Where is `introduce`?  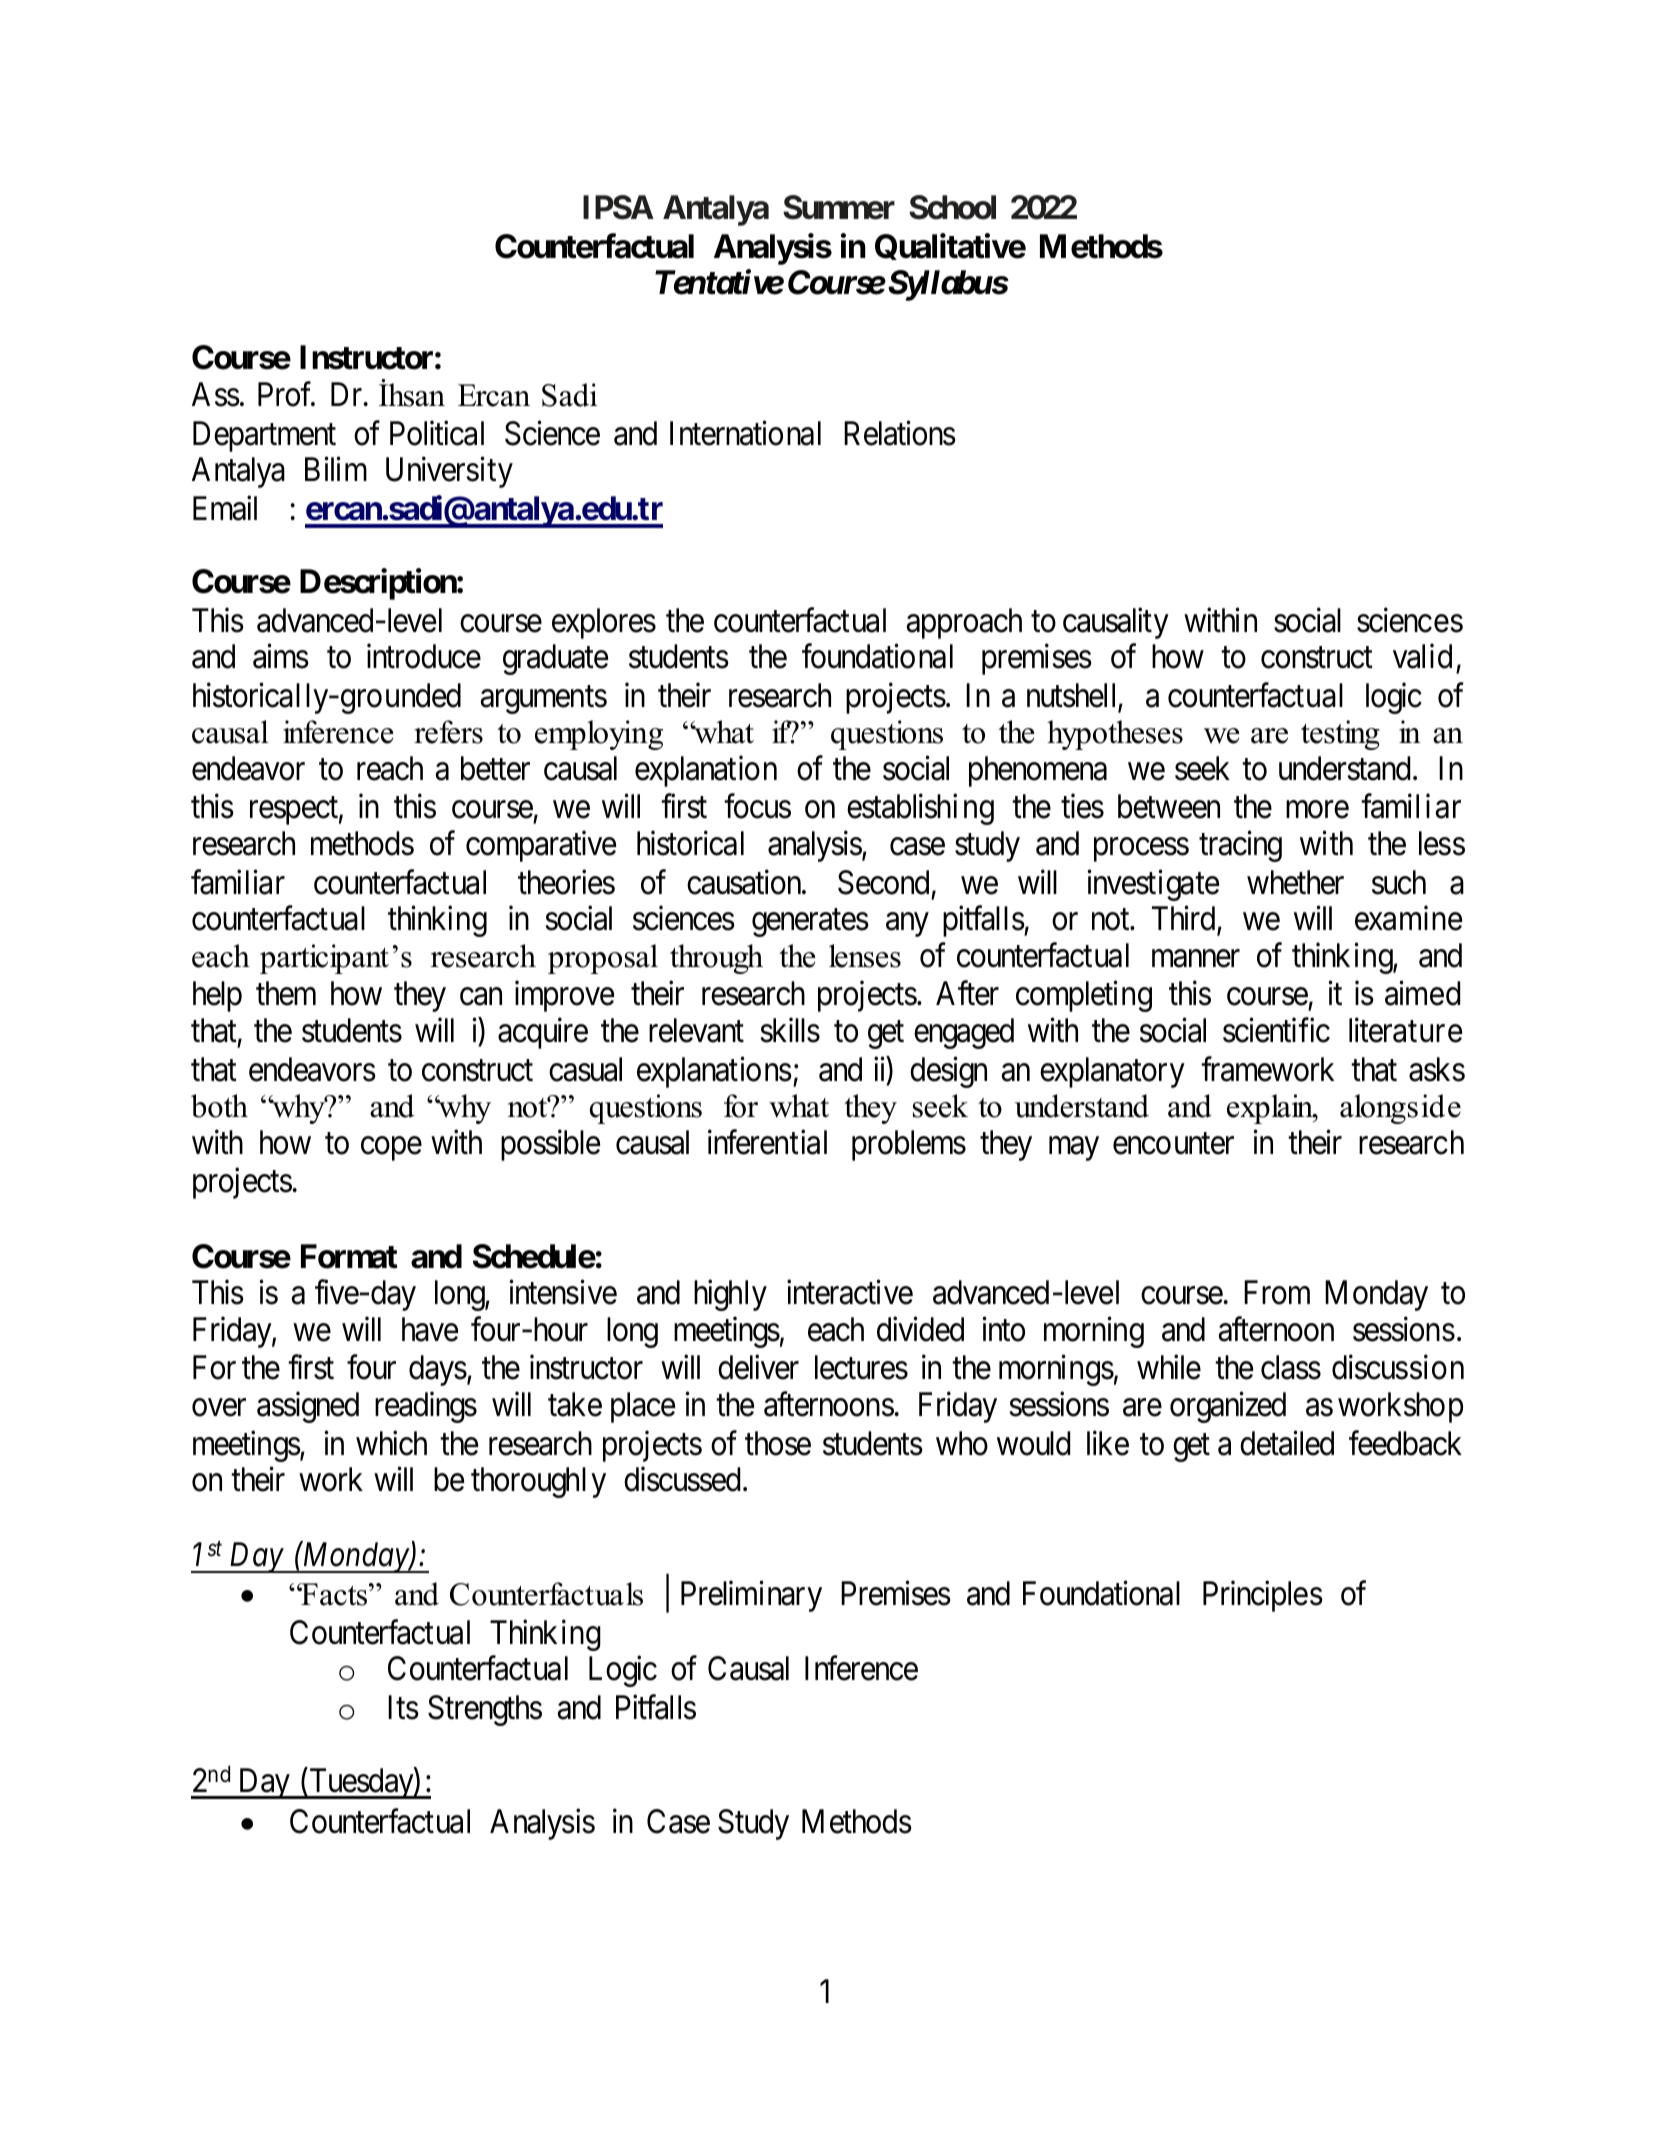 introduce is located at coordinates (424, 656).
